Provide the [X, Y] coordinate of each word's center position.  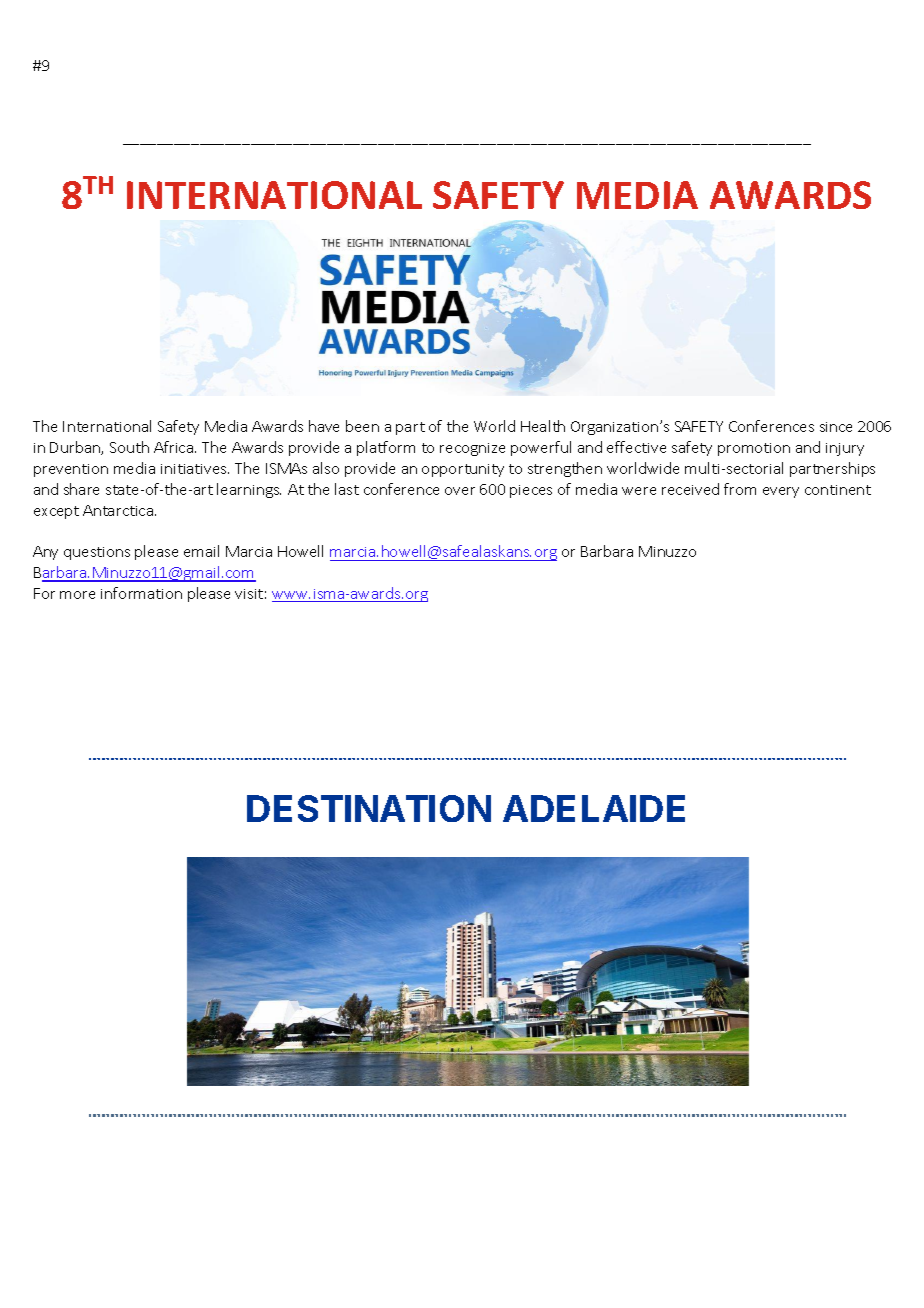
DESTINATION [369, 808]
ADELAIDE [594, 808]
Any [45, 553]
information [141, 593]
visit [249, 594]
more [77, 595]
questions [97, 553]
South [129, 447]
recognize [472, 449]
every [781, 492]
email [201, 551]
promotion [754, 449]
